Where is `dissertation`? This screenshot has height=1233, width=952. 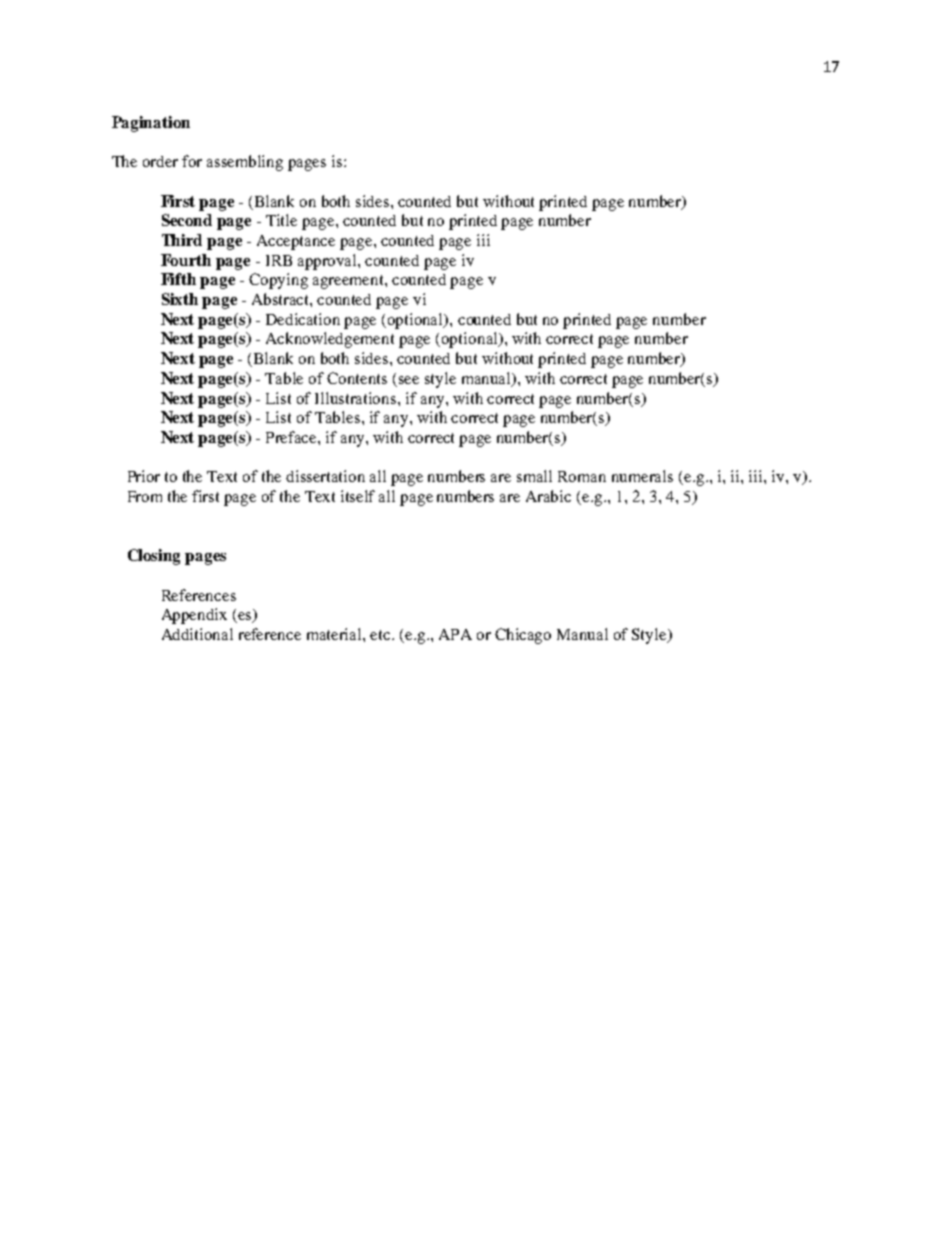 dissertation is located at coordinates (325, 476).
